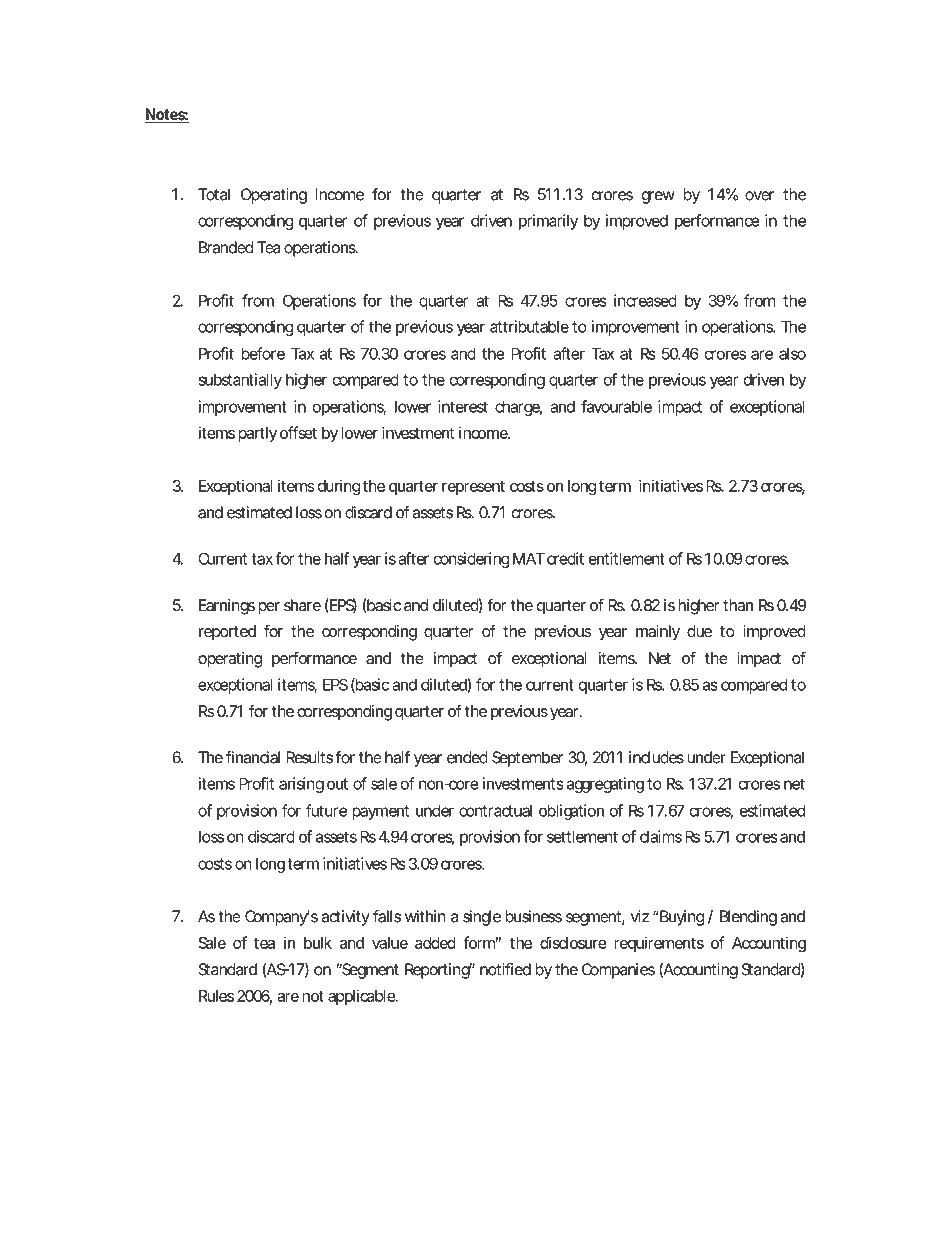 This image has height=1233, width=952. I want to click on considering, so click(471, 560).
